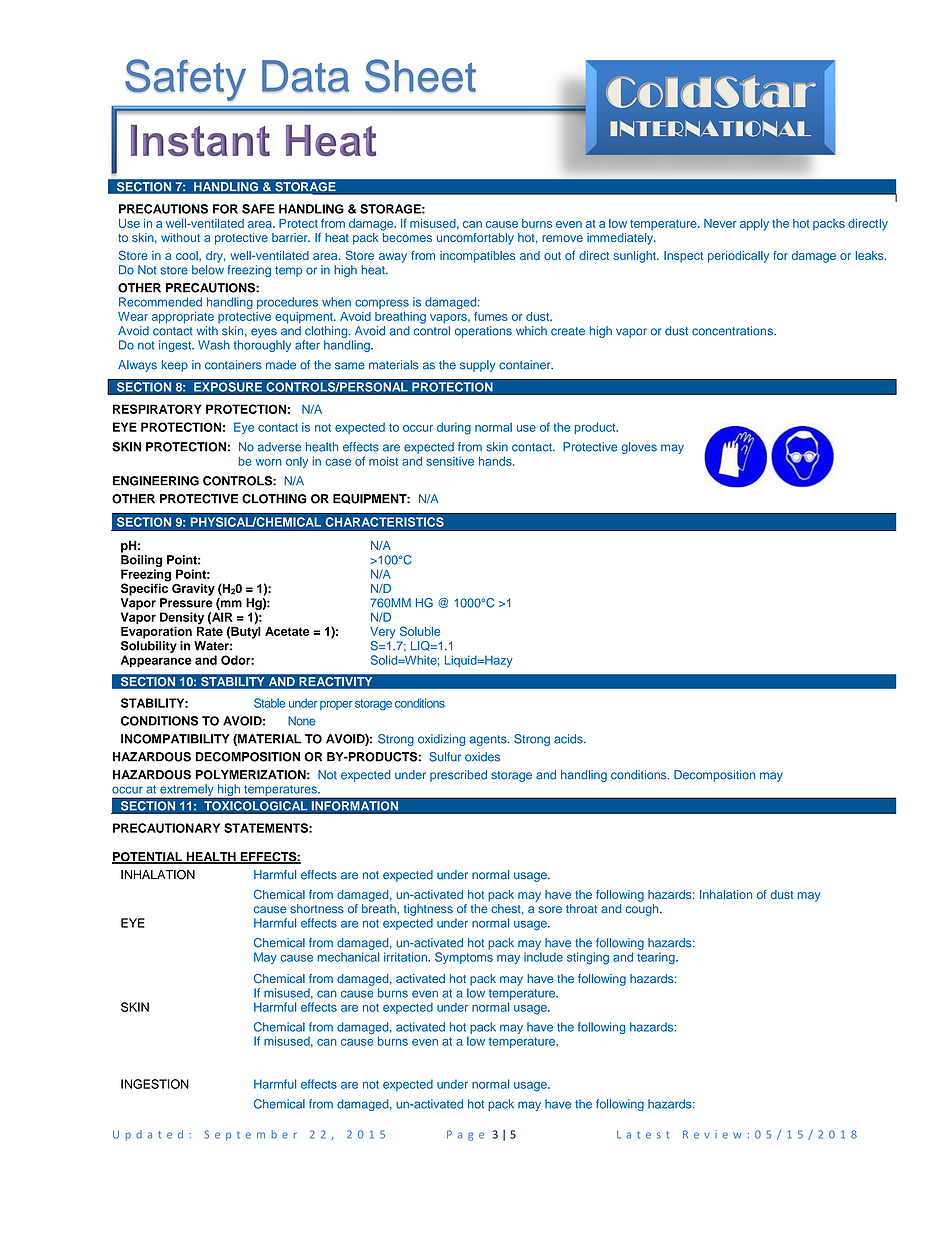  Describe the element at coordinates (496, 461) in the screenshot. I see `hands` at that location.
